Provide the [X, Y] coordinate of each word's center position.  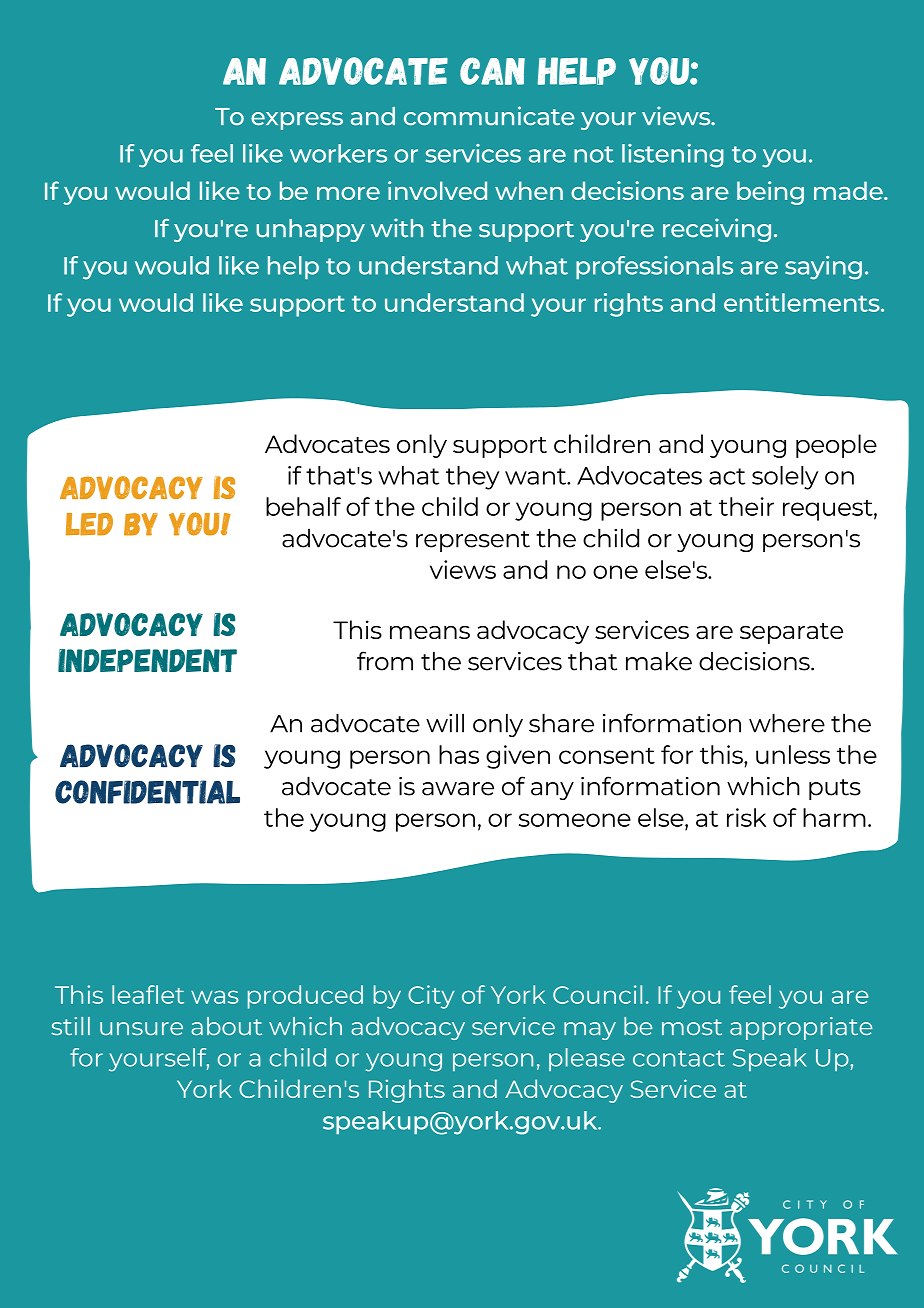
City [431, 997]
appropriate [801, 1028]
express [297, 121]
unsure [141, 1029]
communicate [489, 116]
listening [673, 156]
